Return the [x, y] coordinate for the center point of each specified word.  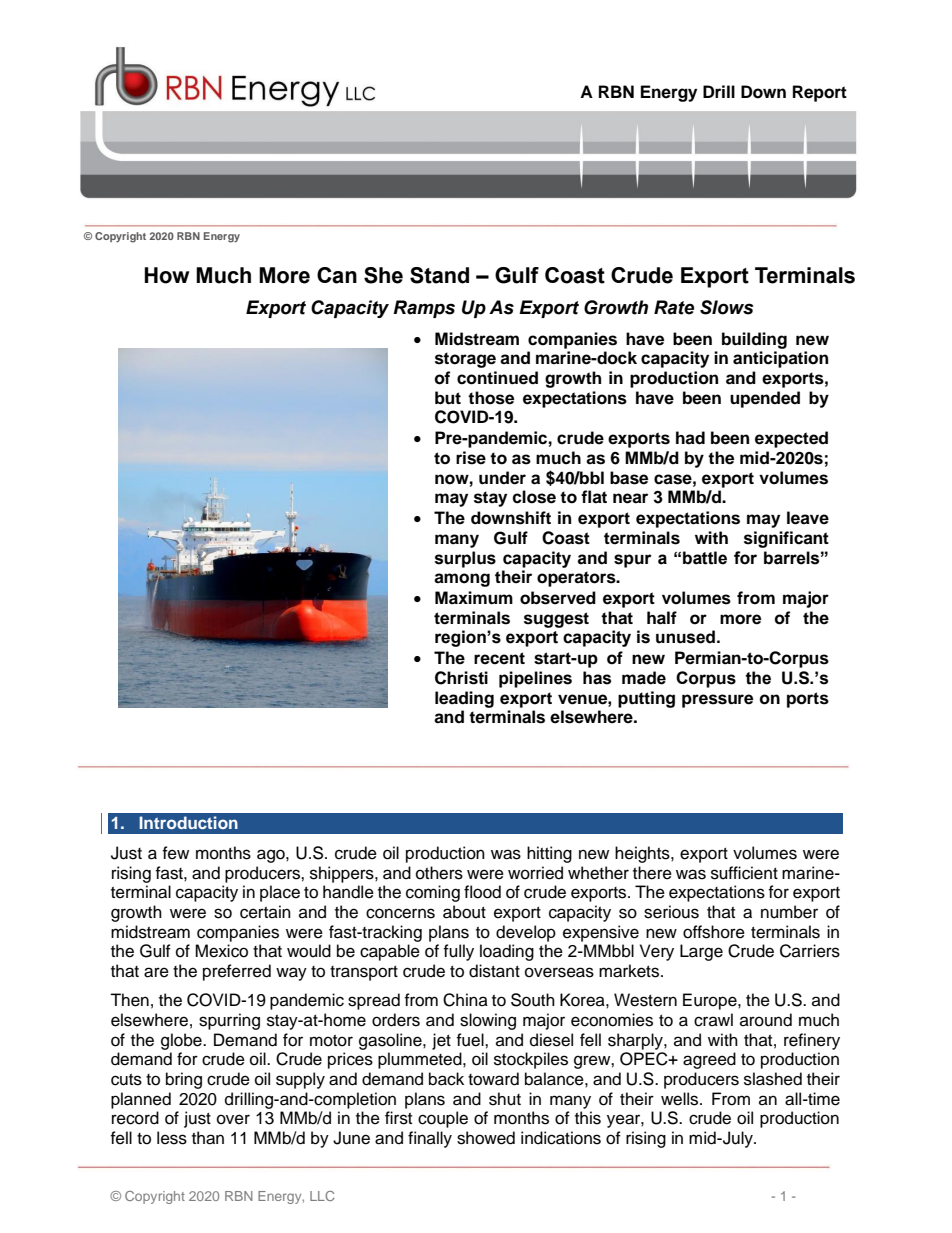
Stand [439, 275]
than [208, 1138]
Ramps [424, 309]
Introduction [188, 822]
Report [820, 93]
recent [499, 658]
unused [685, 637]
